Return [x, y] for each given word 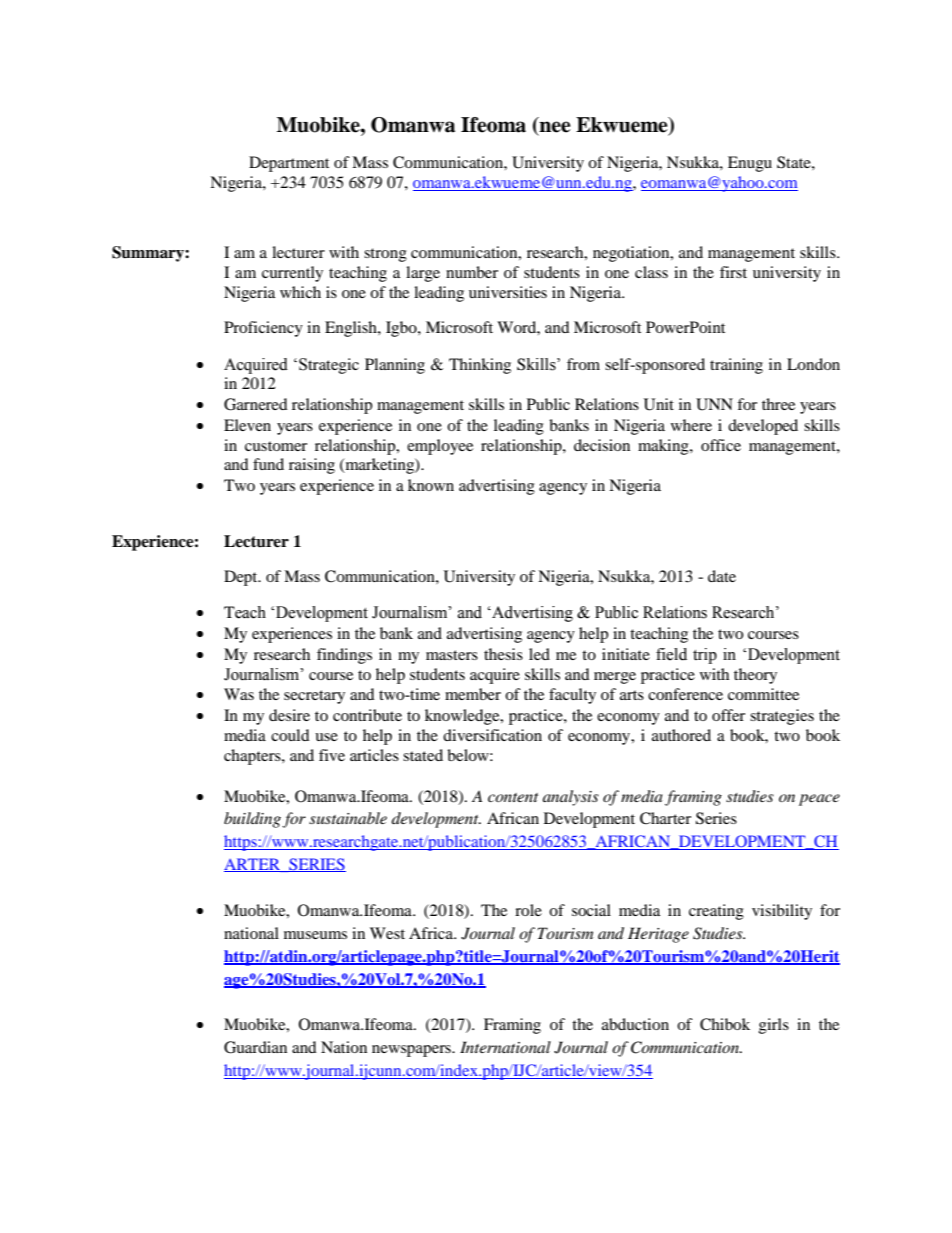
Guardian [255, 1047]
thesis [503, 654]
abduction [635, 1024]
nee [554, 128]
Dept [242, 578]
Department [289, 164]
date [722, 576]
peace [819, 800]
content [513, 797]
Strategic [329, 366]
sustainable [348, 818]
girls [774, 1026]
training [736, 366]
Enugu [750, 164]
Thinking [480, 366]
